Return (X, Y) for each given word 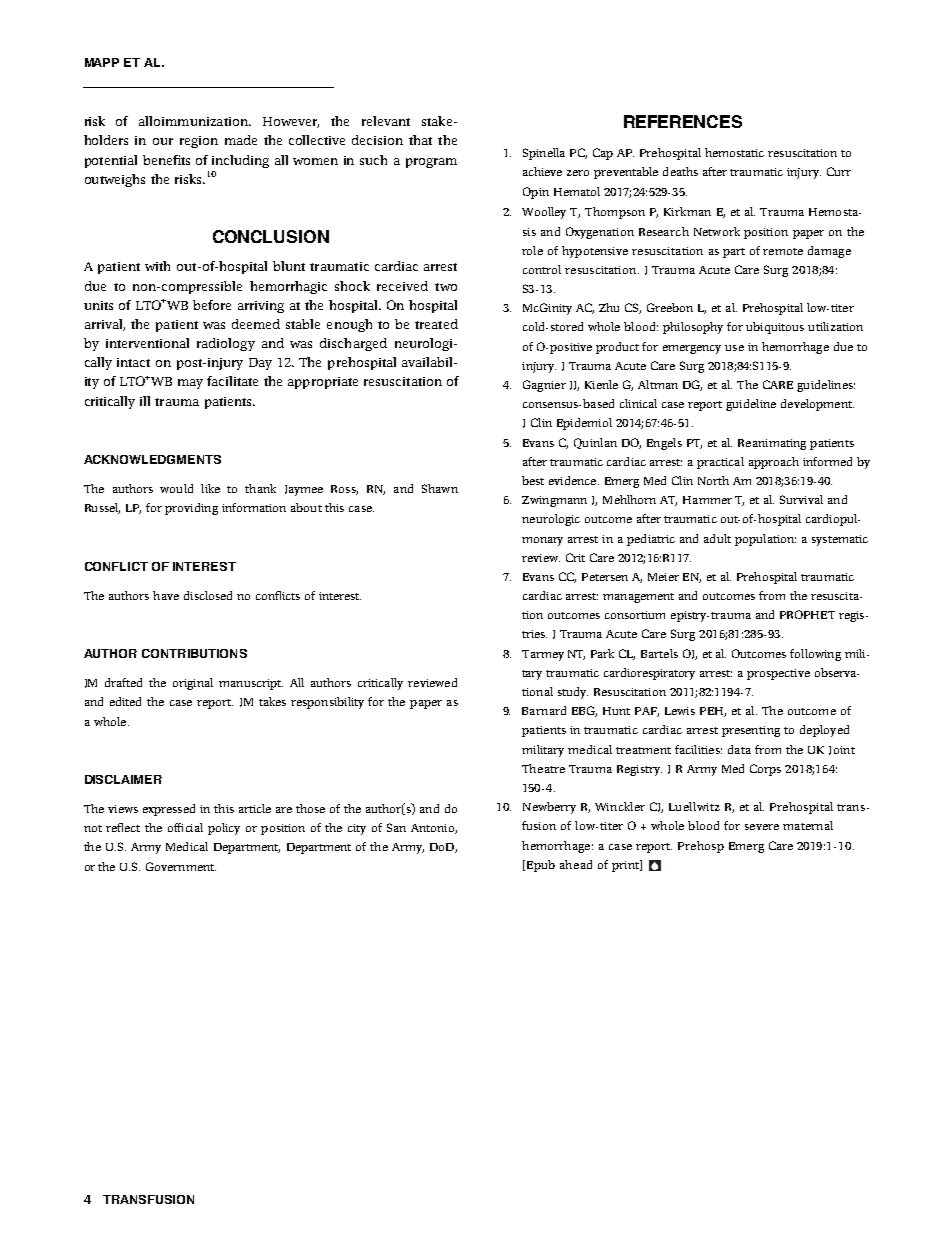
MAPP (102, 62)
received (402, 286)
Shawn (440, 488)
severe (762, 827)
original (193, 684)
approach (774, 463)
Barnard (544, 710)
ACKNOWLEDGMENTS (152, 459)
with (157, 266)
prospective (778, 674)
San (396, 827)
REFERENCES (683, 121)
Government (181, 866)
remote (783, 251)
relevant (386, 121)
